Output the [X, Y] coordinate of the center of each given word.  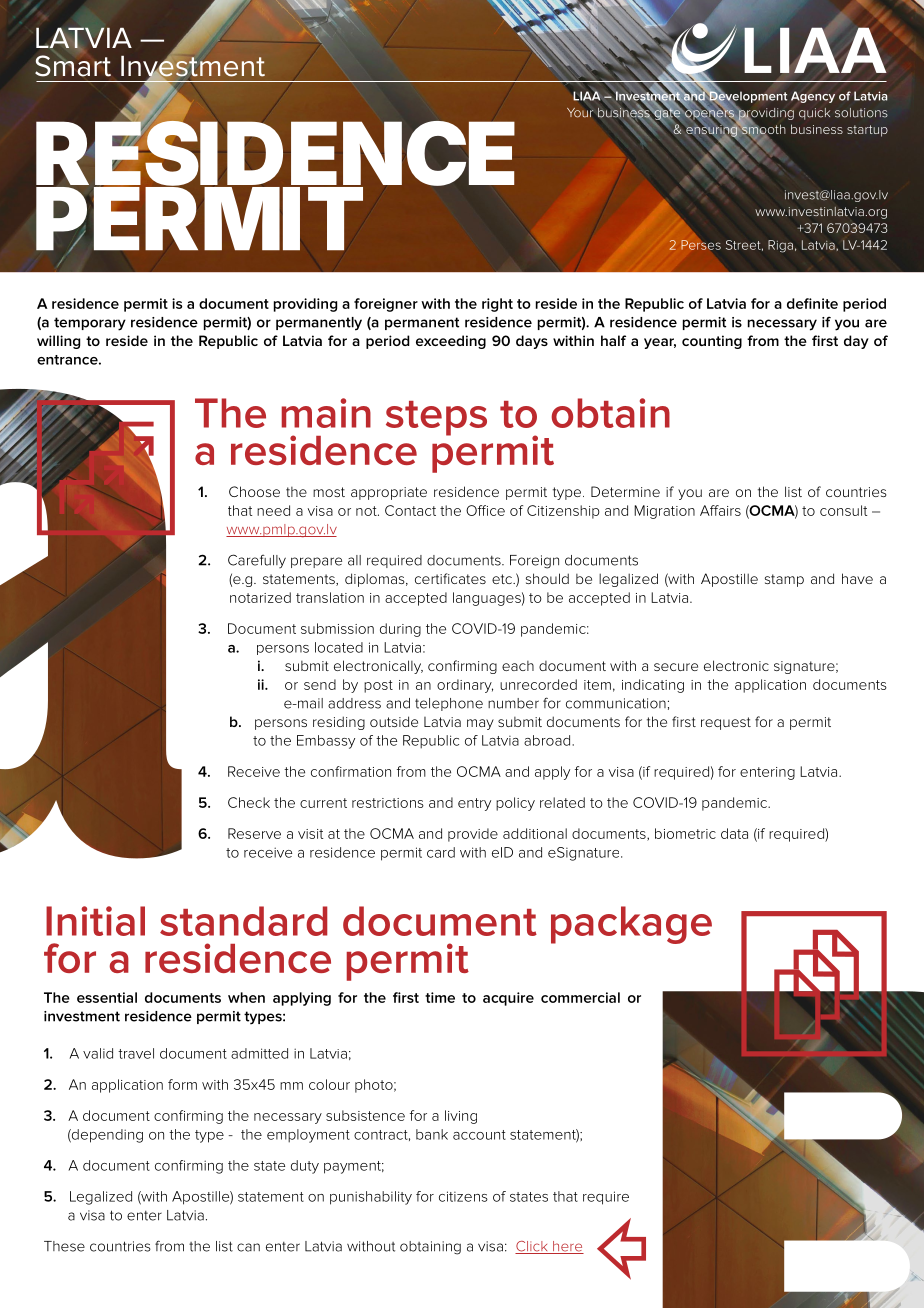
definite [812, 303]
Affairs [720, 510]
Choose [254, 491]
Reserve [254, 833]
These [64, 1246]
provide [473, 835]
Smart [73, 65]
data [734, 833]
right [497, 305]
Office [485, 510]
